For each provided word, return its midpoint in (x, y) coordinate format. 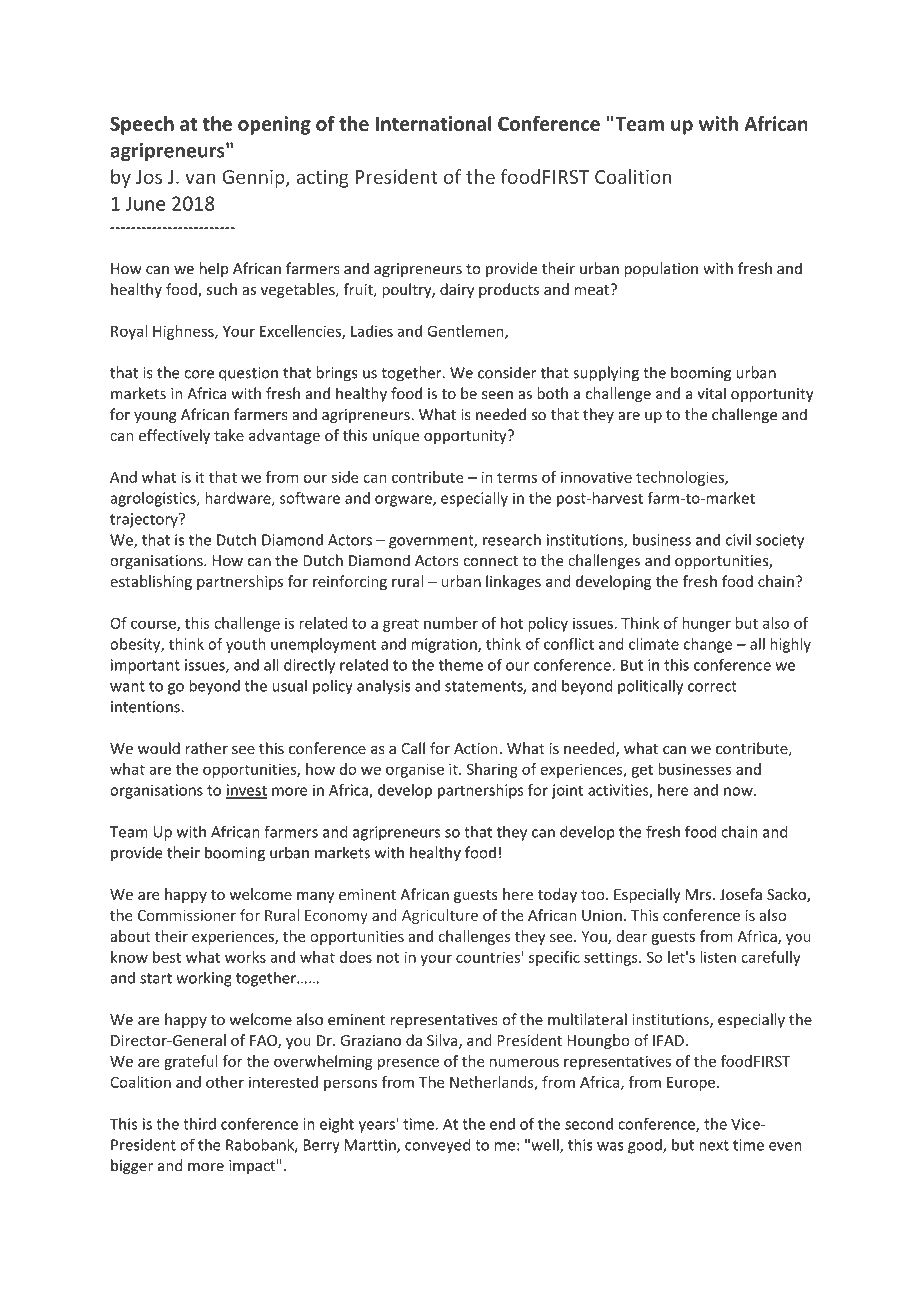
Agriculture (440, 916)
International (433, 123)
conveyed (437, 1146)
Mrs (700, 894)
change (708, 645)
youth (245, 645)
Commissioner (187, 915)
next (714, 1145)
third (199, 1124)
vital (711, 393)
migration (445, 645)
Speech (142, 125)
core (199, 374)
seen (497, 395)
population (661, 269)
